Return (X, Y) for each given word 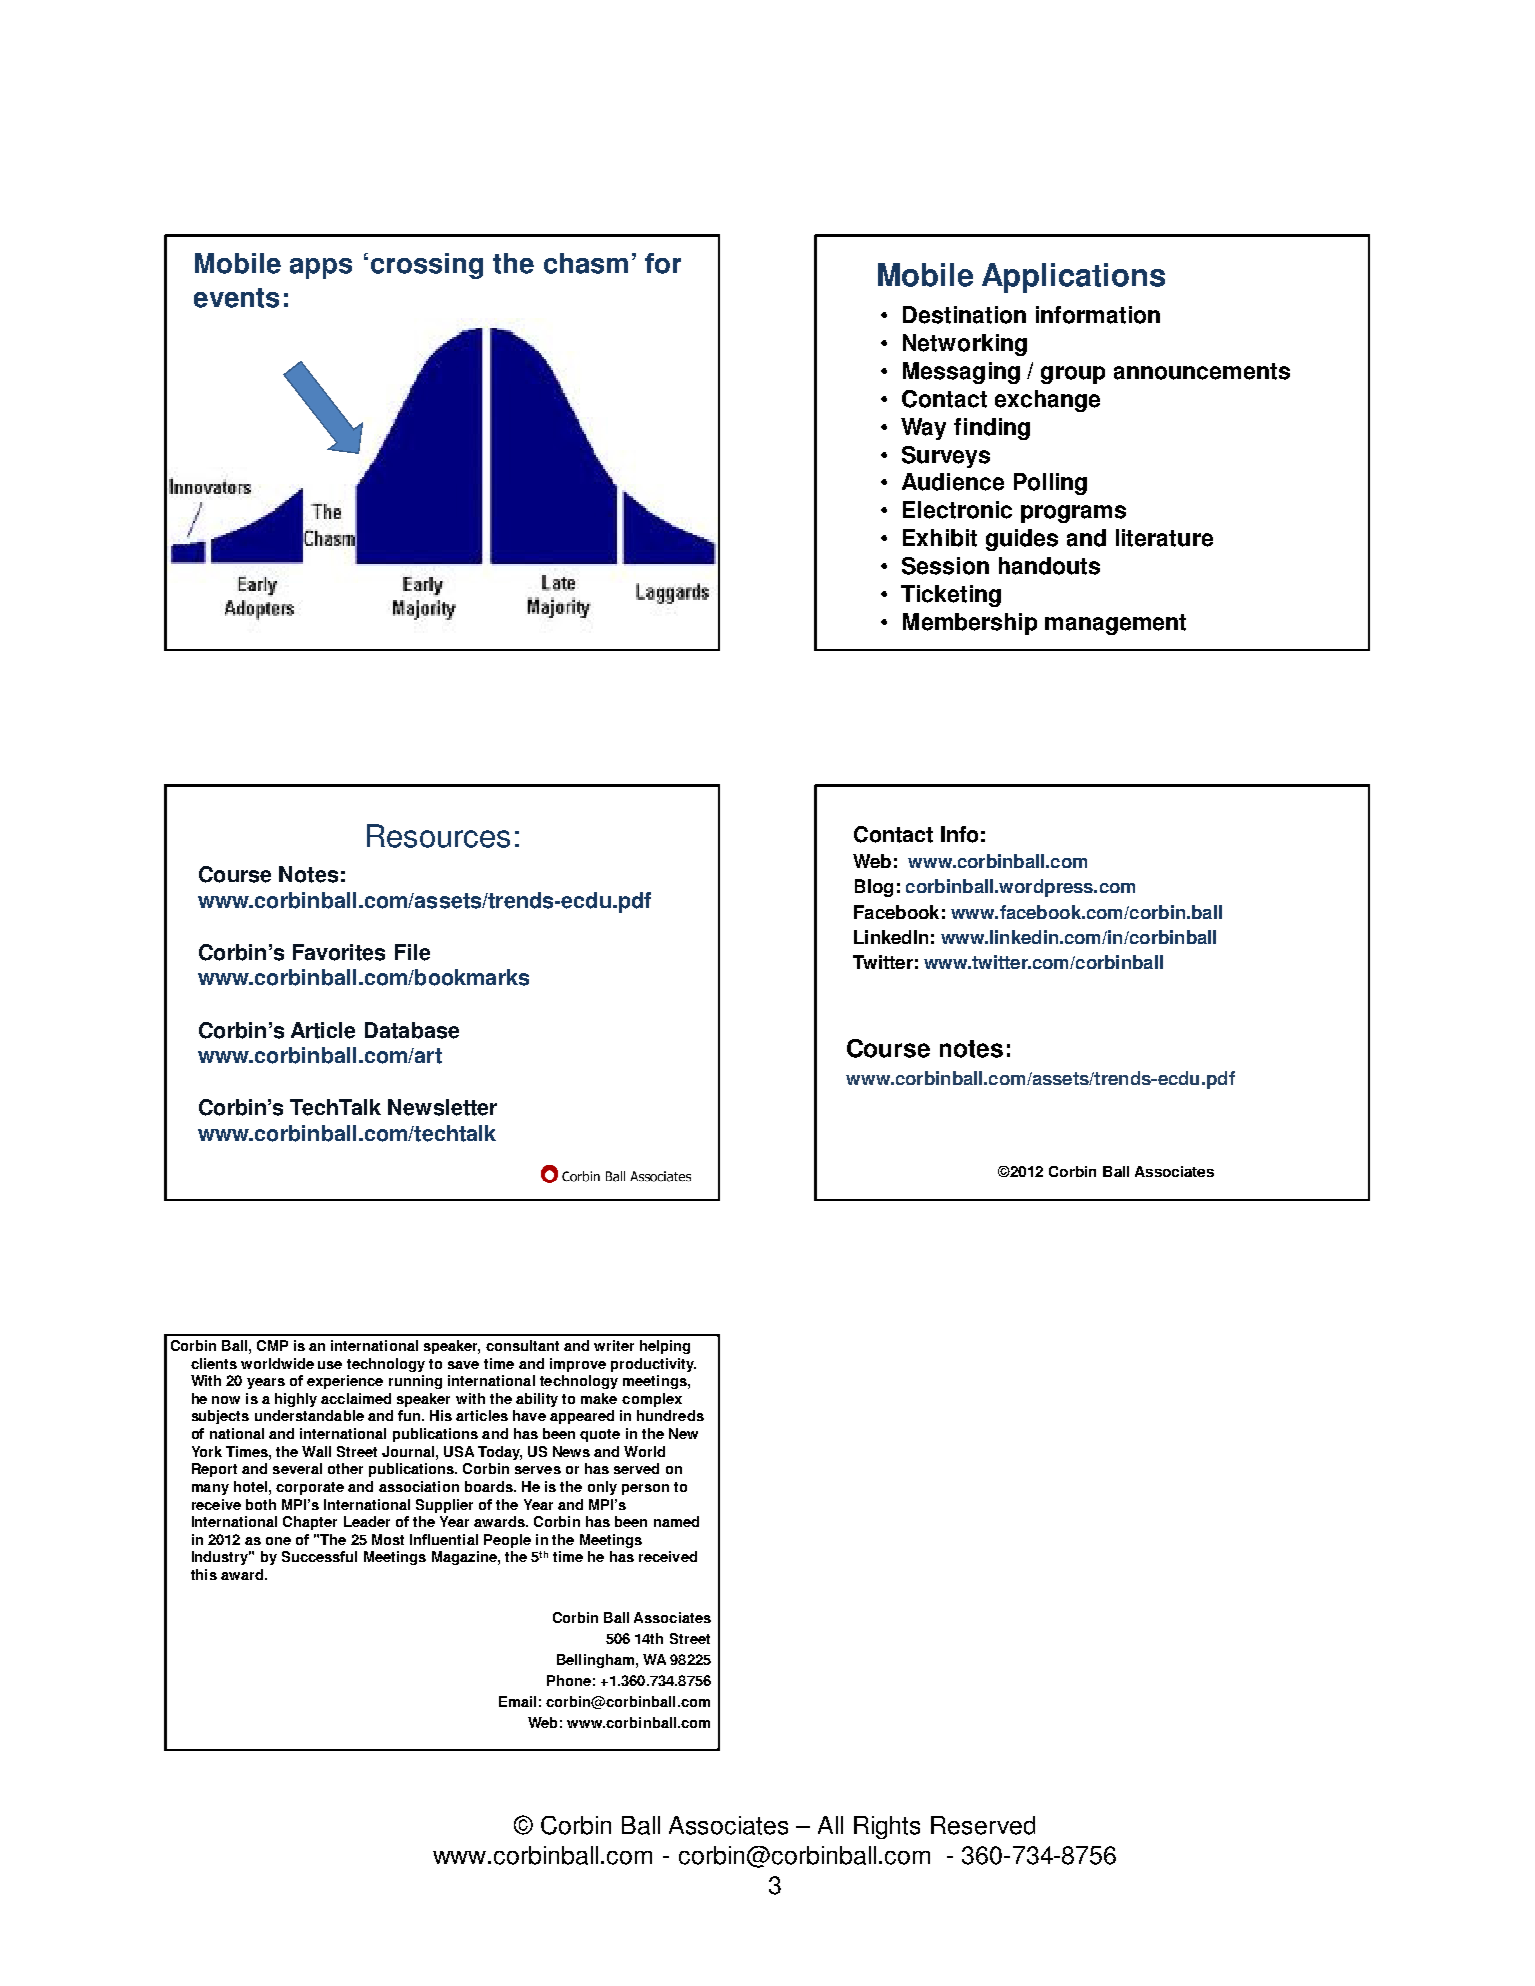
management (1115, 624)
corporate (310, 1488)
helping (665, 1347)
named (676, 1521)
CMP (272, 1345)
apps (321, 268)
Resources (438, 836)
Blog (874, 888)
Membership (970, 624)
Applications (1073, 278)
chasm (586, 263)
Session (945, 566)
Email (517, 1701)
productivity (653, 1365)
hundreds (670, 1415)
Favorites (339, 952)
